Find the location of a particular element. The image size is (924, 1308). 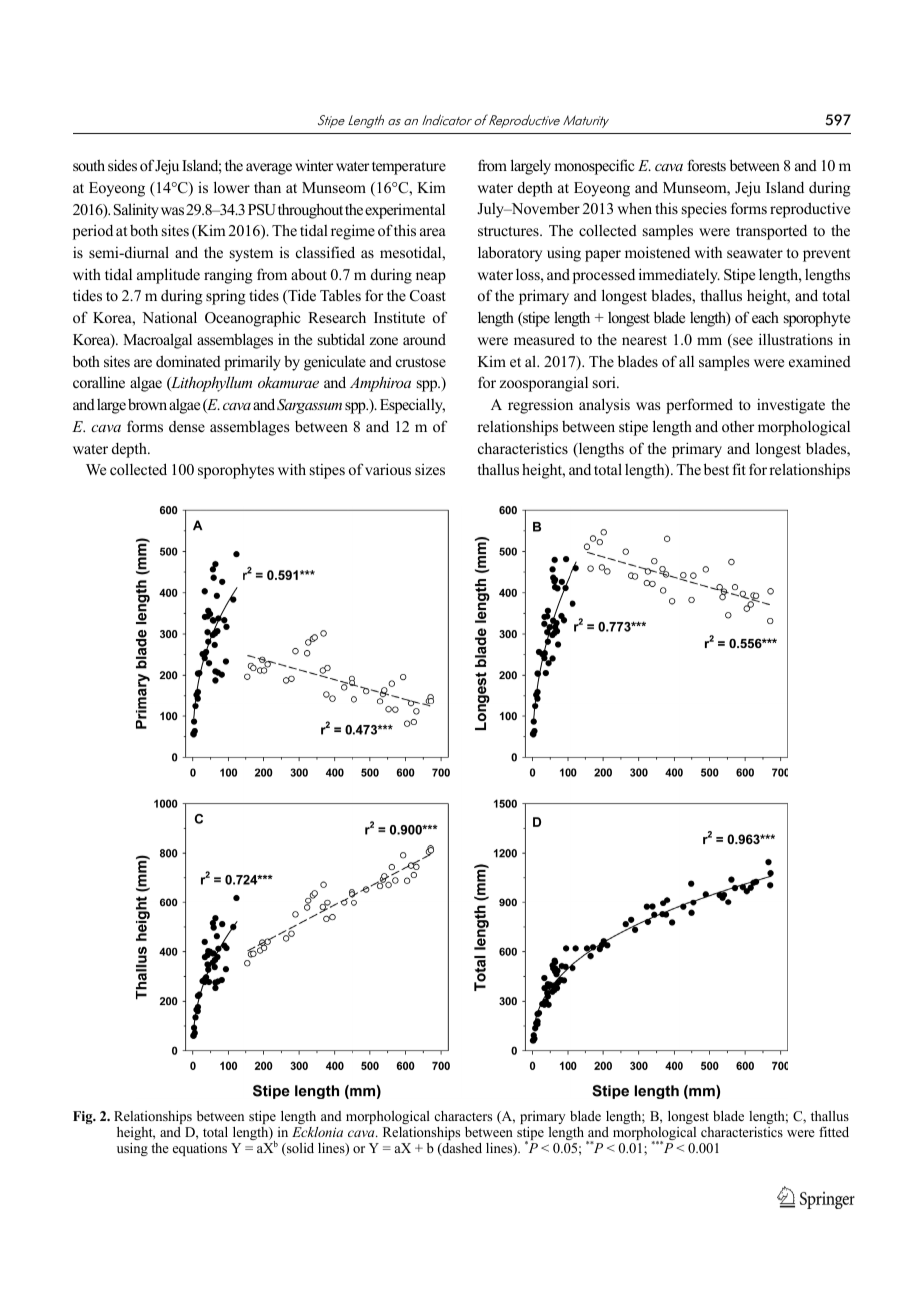

characters is located at coordinates (463, 1116).
